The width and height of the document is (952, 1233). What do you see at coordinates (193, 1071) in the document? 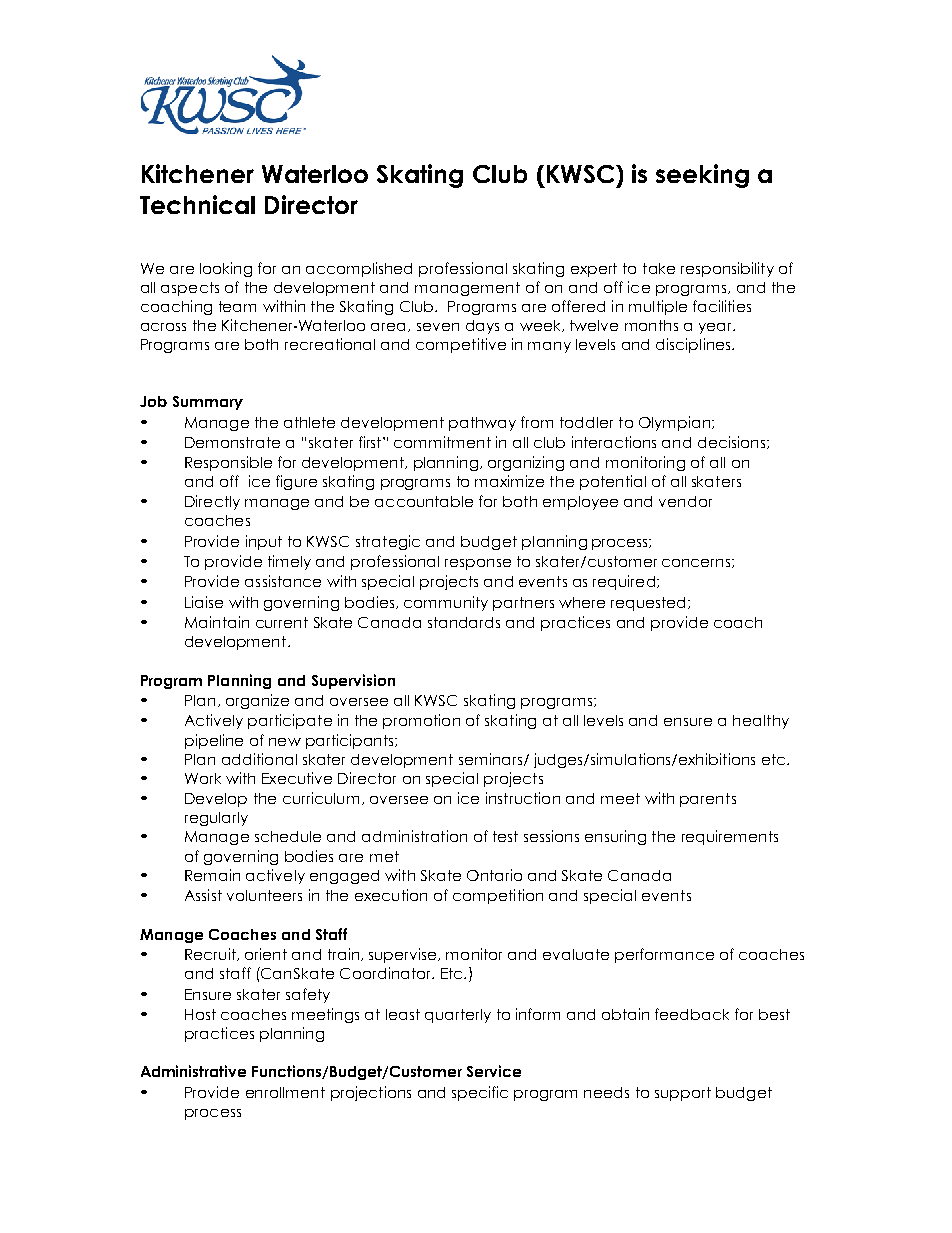
I see `Administrative` at bounding box center [193, 1071].
